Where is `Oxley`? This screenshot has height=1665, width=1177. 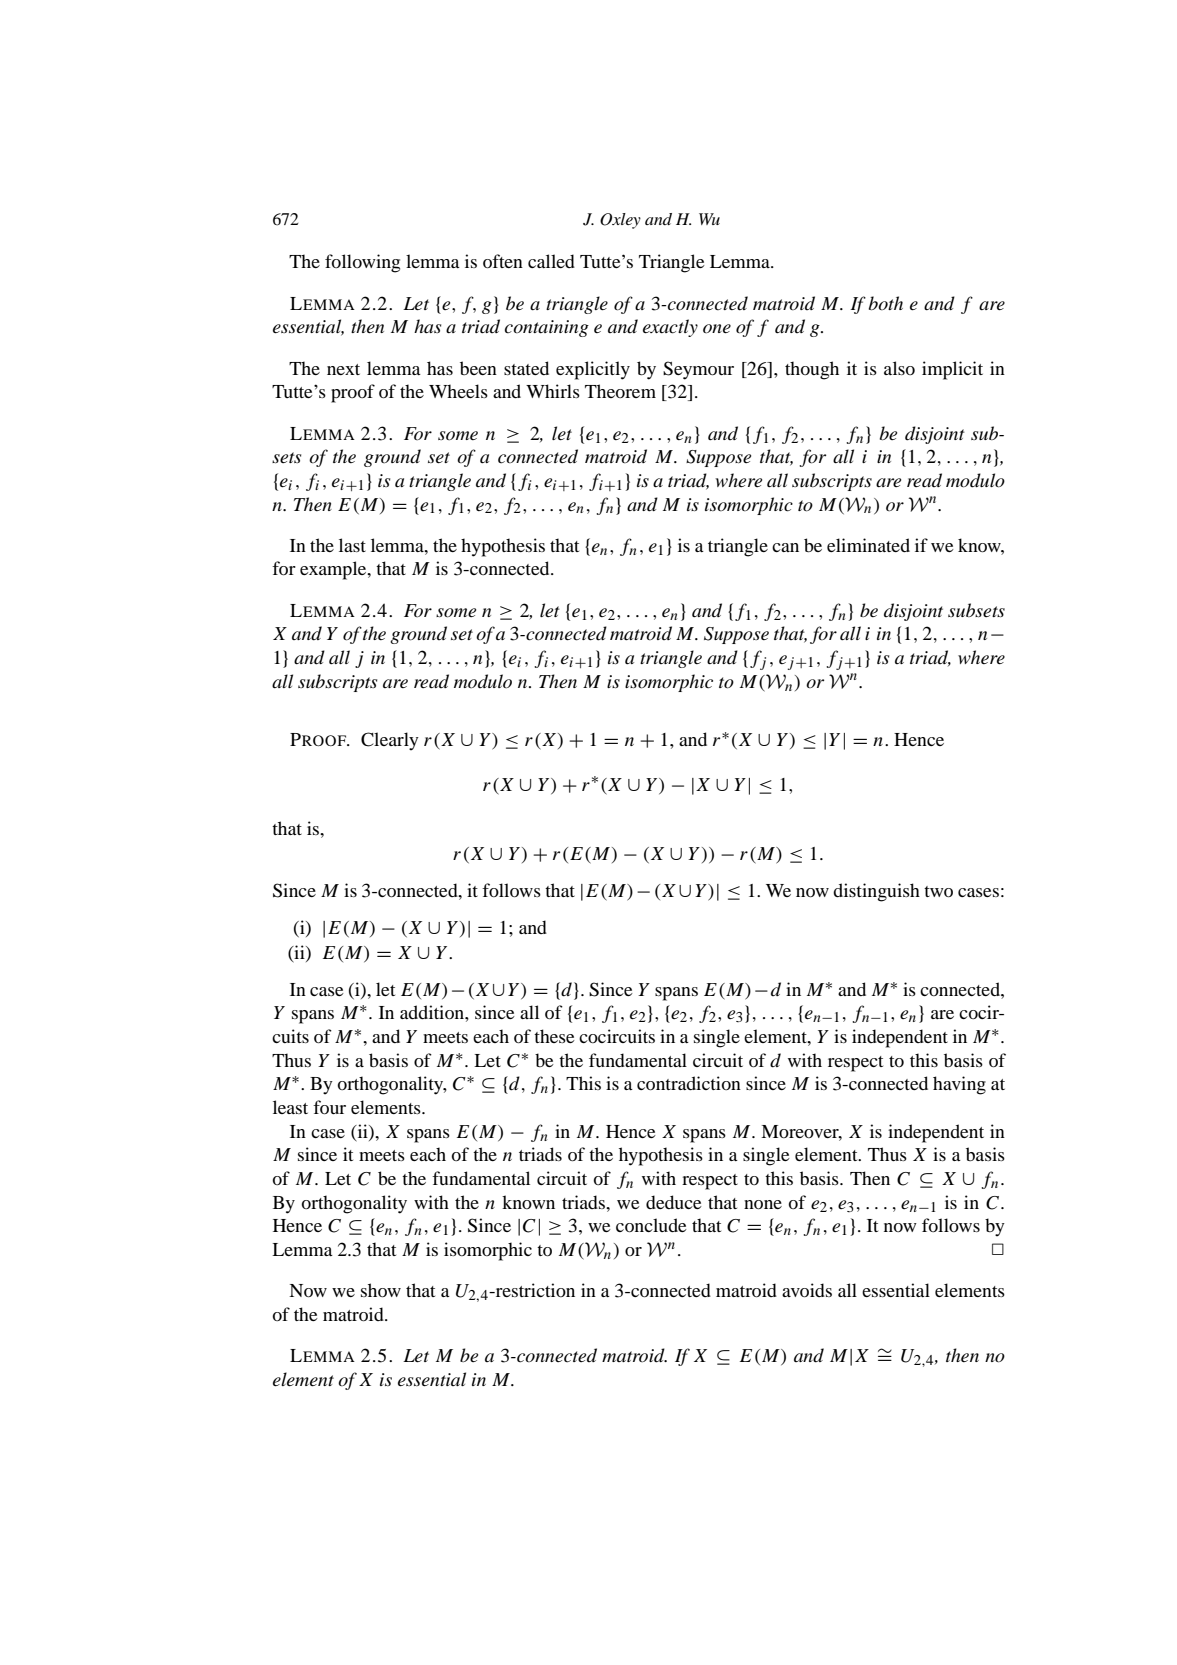
Oxley is located at coordinates (620, 221).
